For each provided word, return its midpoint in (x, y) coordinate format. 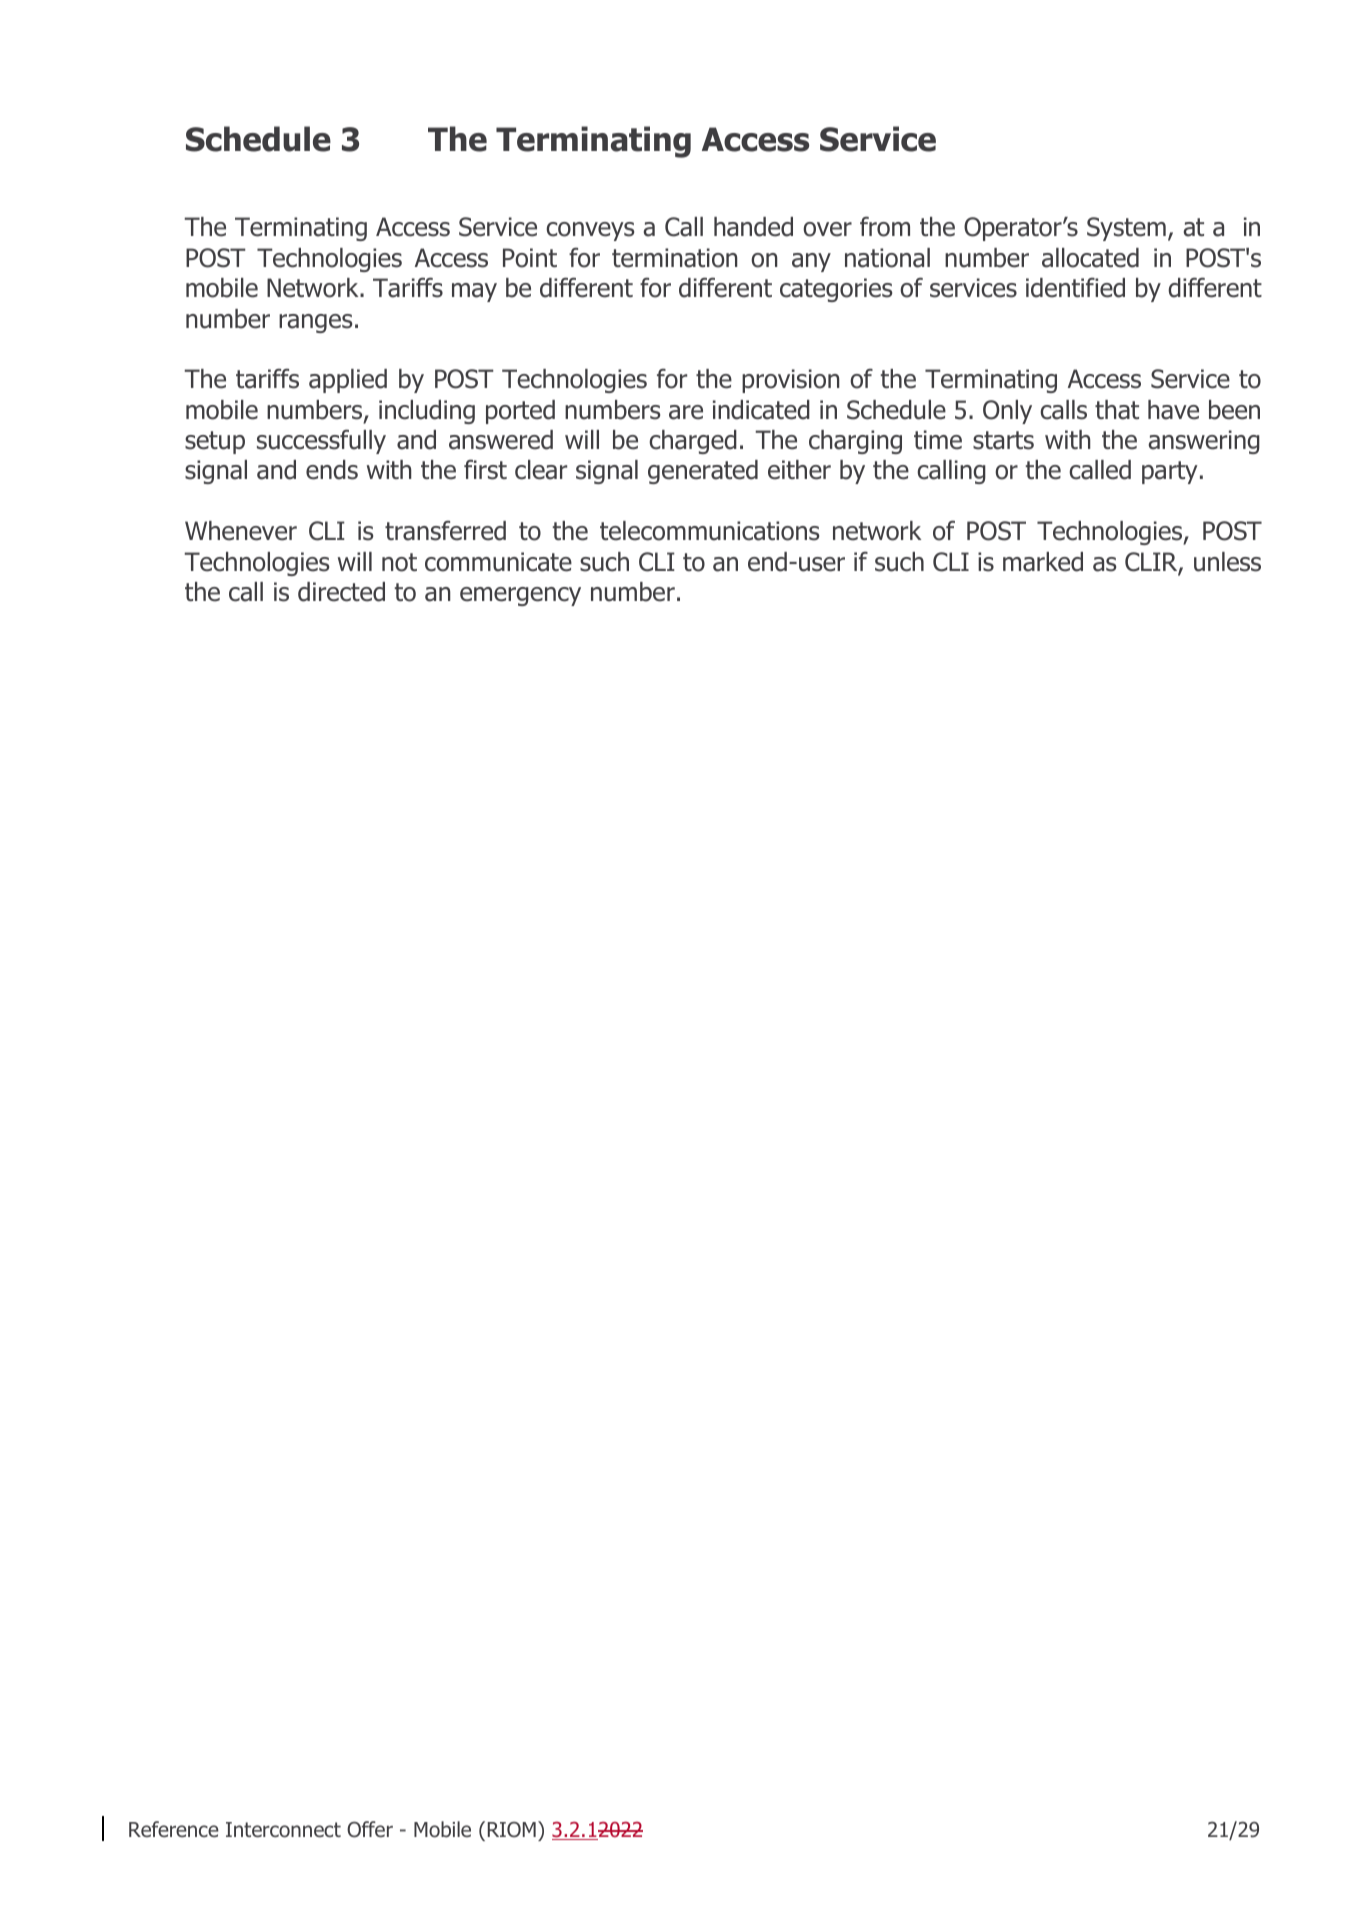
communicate (498, 562)
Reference (174, 1829)
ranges (315, 323)
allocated (1090, 258)
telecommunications (709, 531)
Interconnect (283, 1830)
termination (675, 258)
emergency (520, 596)
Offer (370, 1829)
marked (1043, 562)
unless (1227, 562)
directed (341, 592)
